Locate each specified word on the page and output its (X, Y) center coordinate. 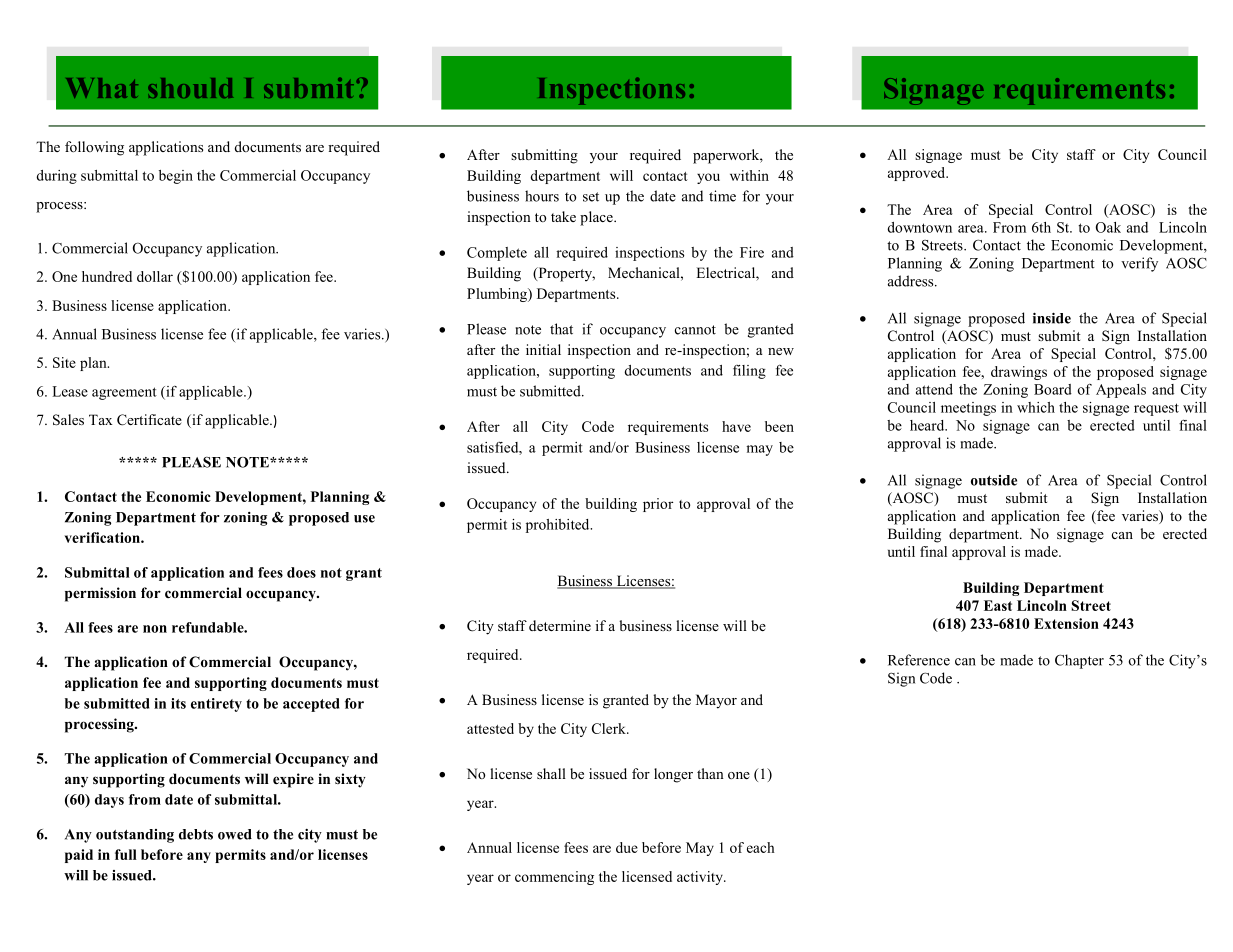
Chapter (1079, 661)
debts (196, 834)
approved (918, 174)
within (749, 175)
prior (658, 505)
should (190, 88)
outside (994, 480)
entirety (216, 705)
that (561, 329)
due (627, 847)
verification (103, 537)
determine (560, 625)
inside (1052, 318)
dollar (155, 276)
